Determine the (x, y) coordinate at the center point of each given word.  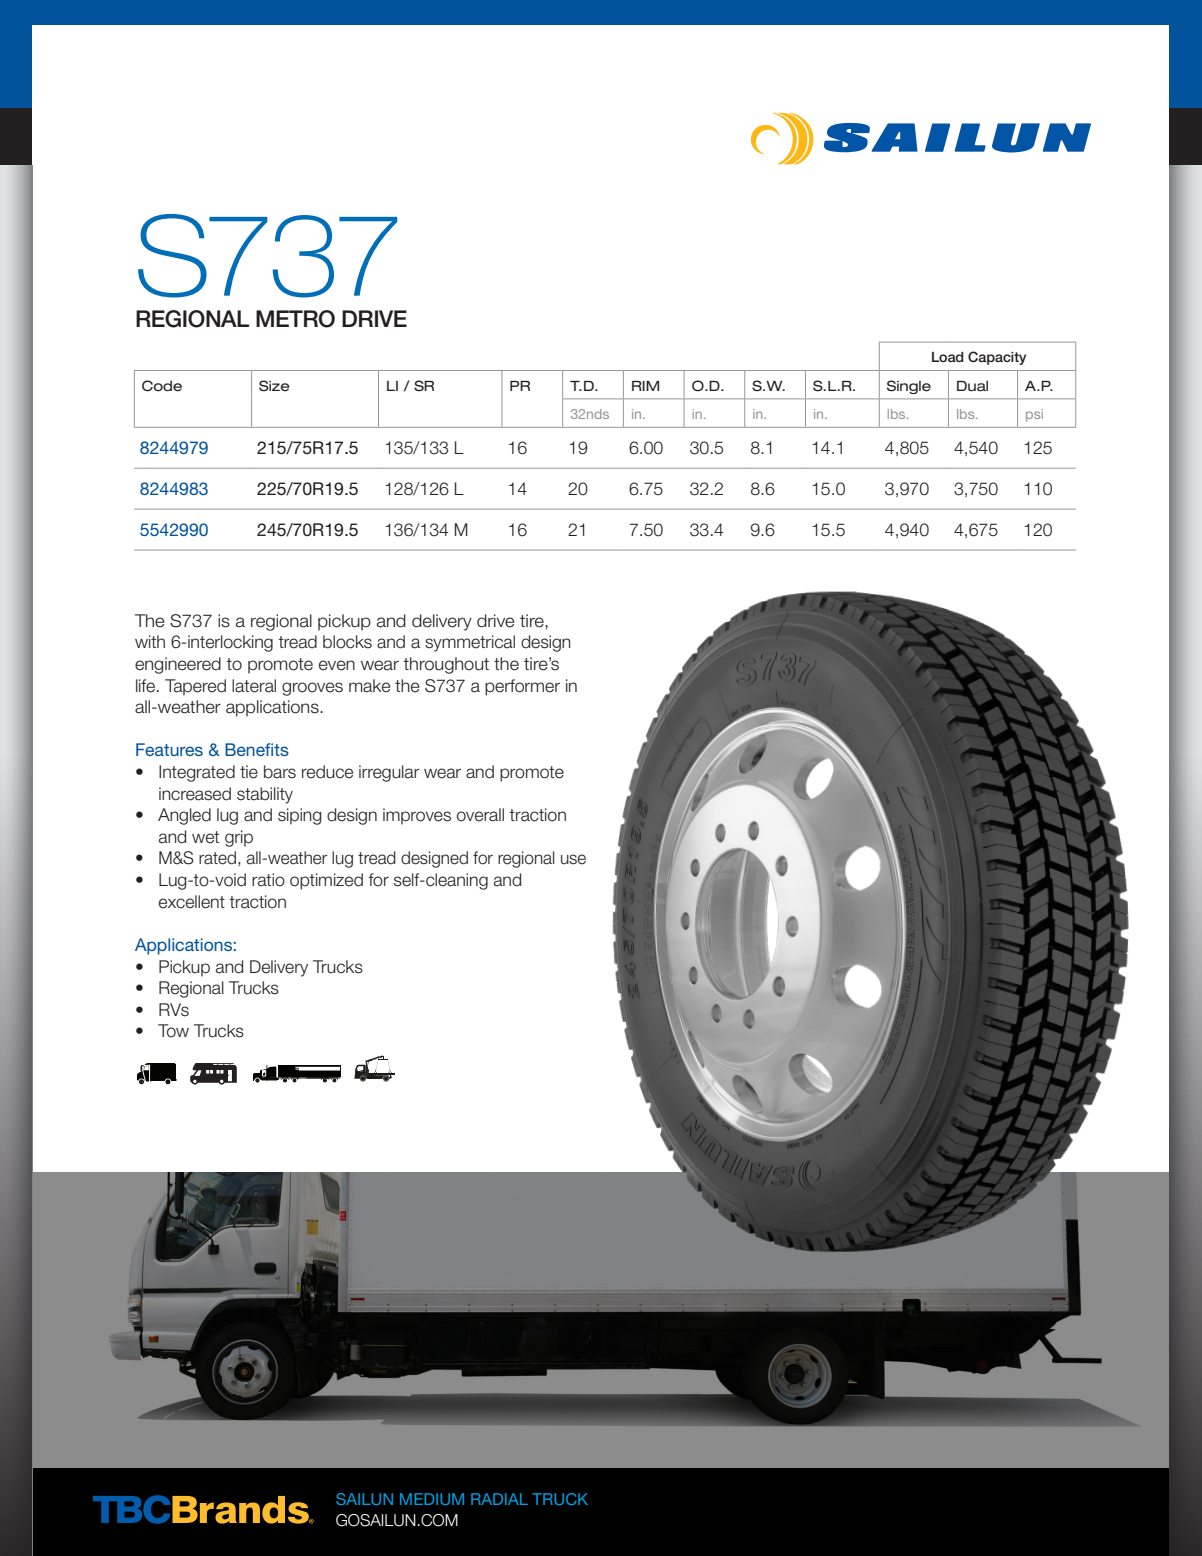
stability (265, 795)
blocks (347, 642)
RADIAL (499, 1499)
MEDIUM (432, 1499)
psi (1034, 415)
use (573, 859)
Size (274, 386)
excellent (192, 902)
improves (417, 816)
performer (522, 687)
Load (948, 357)
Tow (173, 1031)
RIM (645, 386)
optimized (326, 881)
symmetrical (470, 643)
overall (480, 815)
